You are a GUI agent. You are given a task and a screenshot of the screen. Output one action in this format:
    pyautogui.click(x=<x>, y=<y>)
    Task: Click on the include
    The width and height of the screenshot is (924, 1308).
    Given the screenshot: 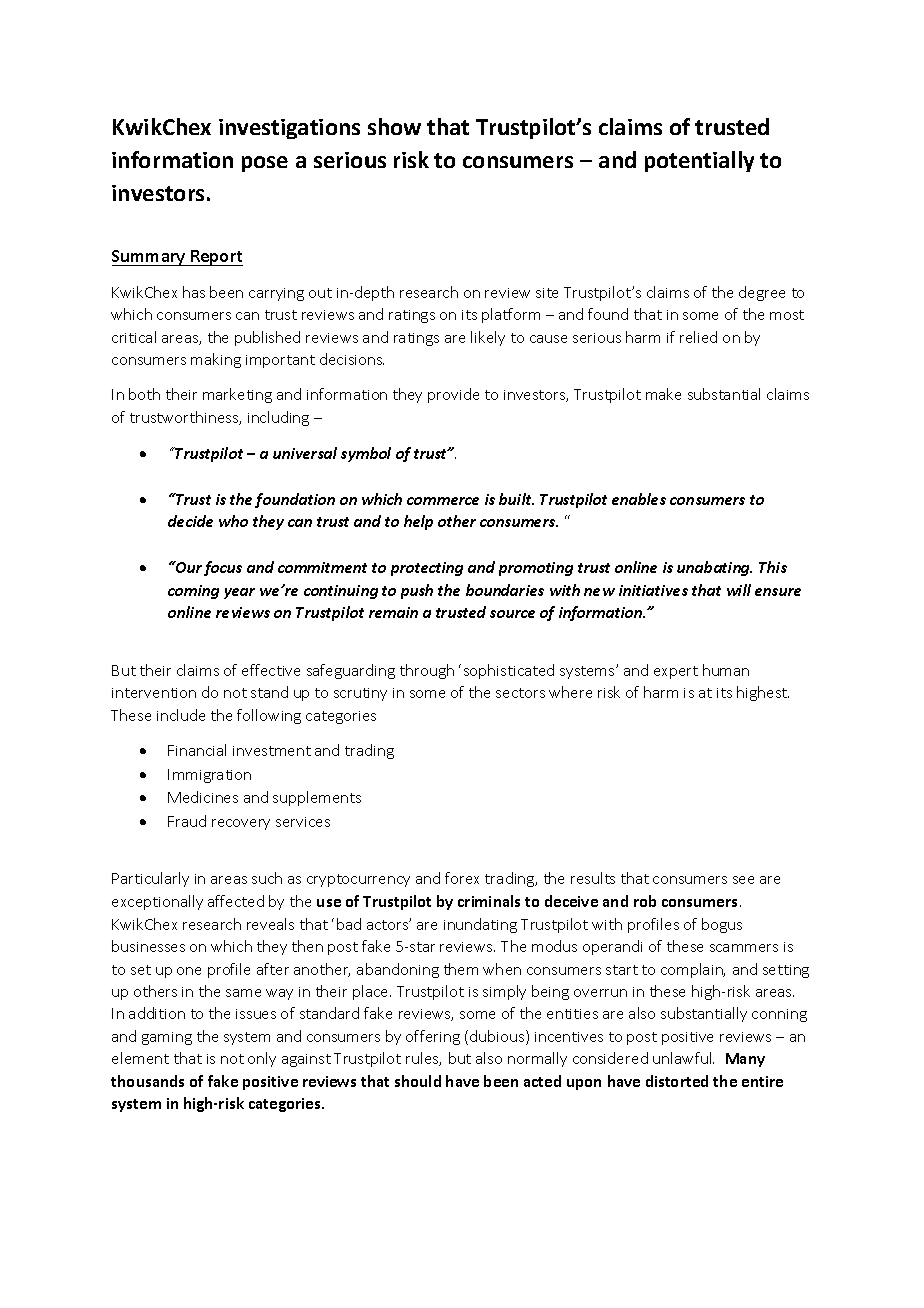 What is the action you would take?
    pyautogui.click(x=181, y=715)
